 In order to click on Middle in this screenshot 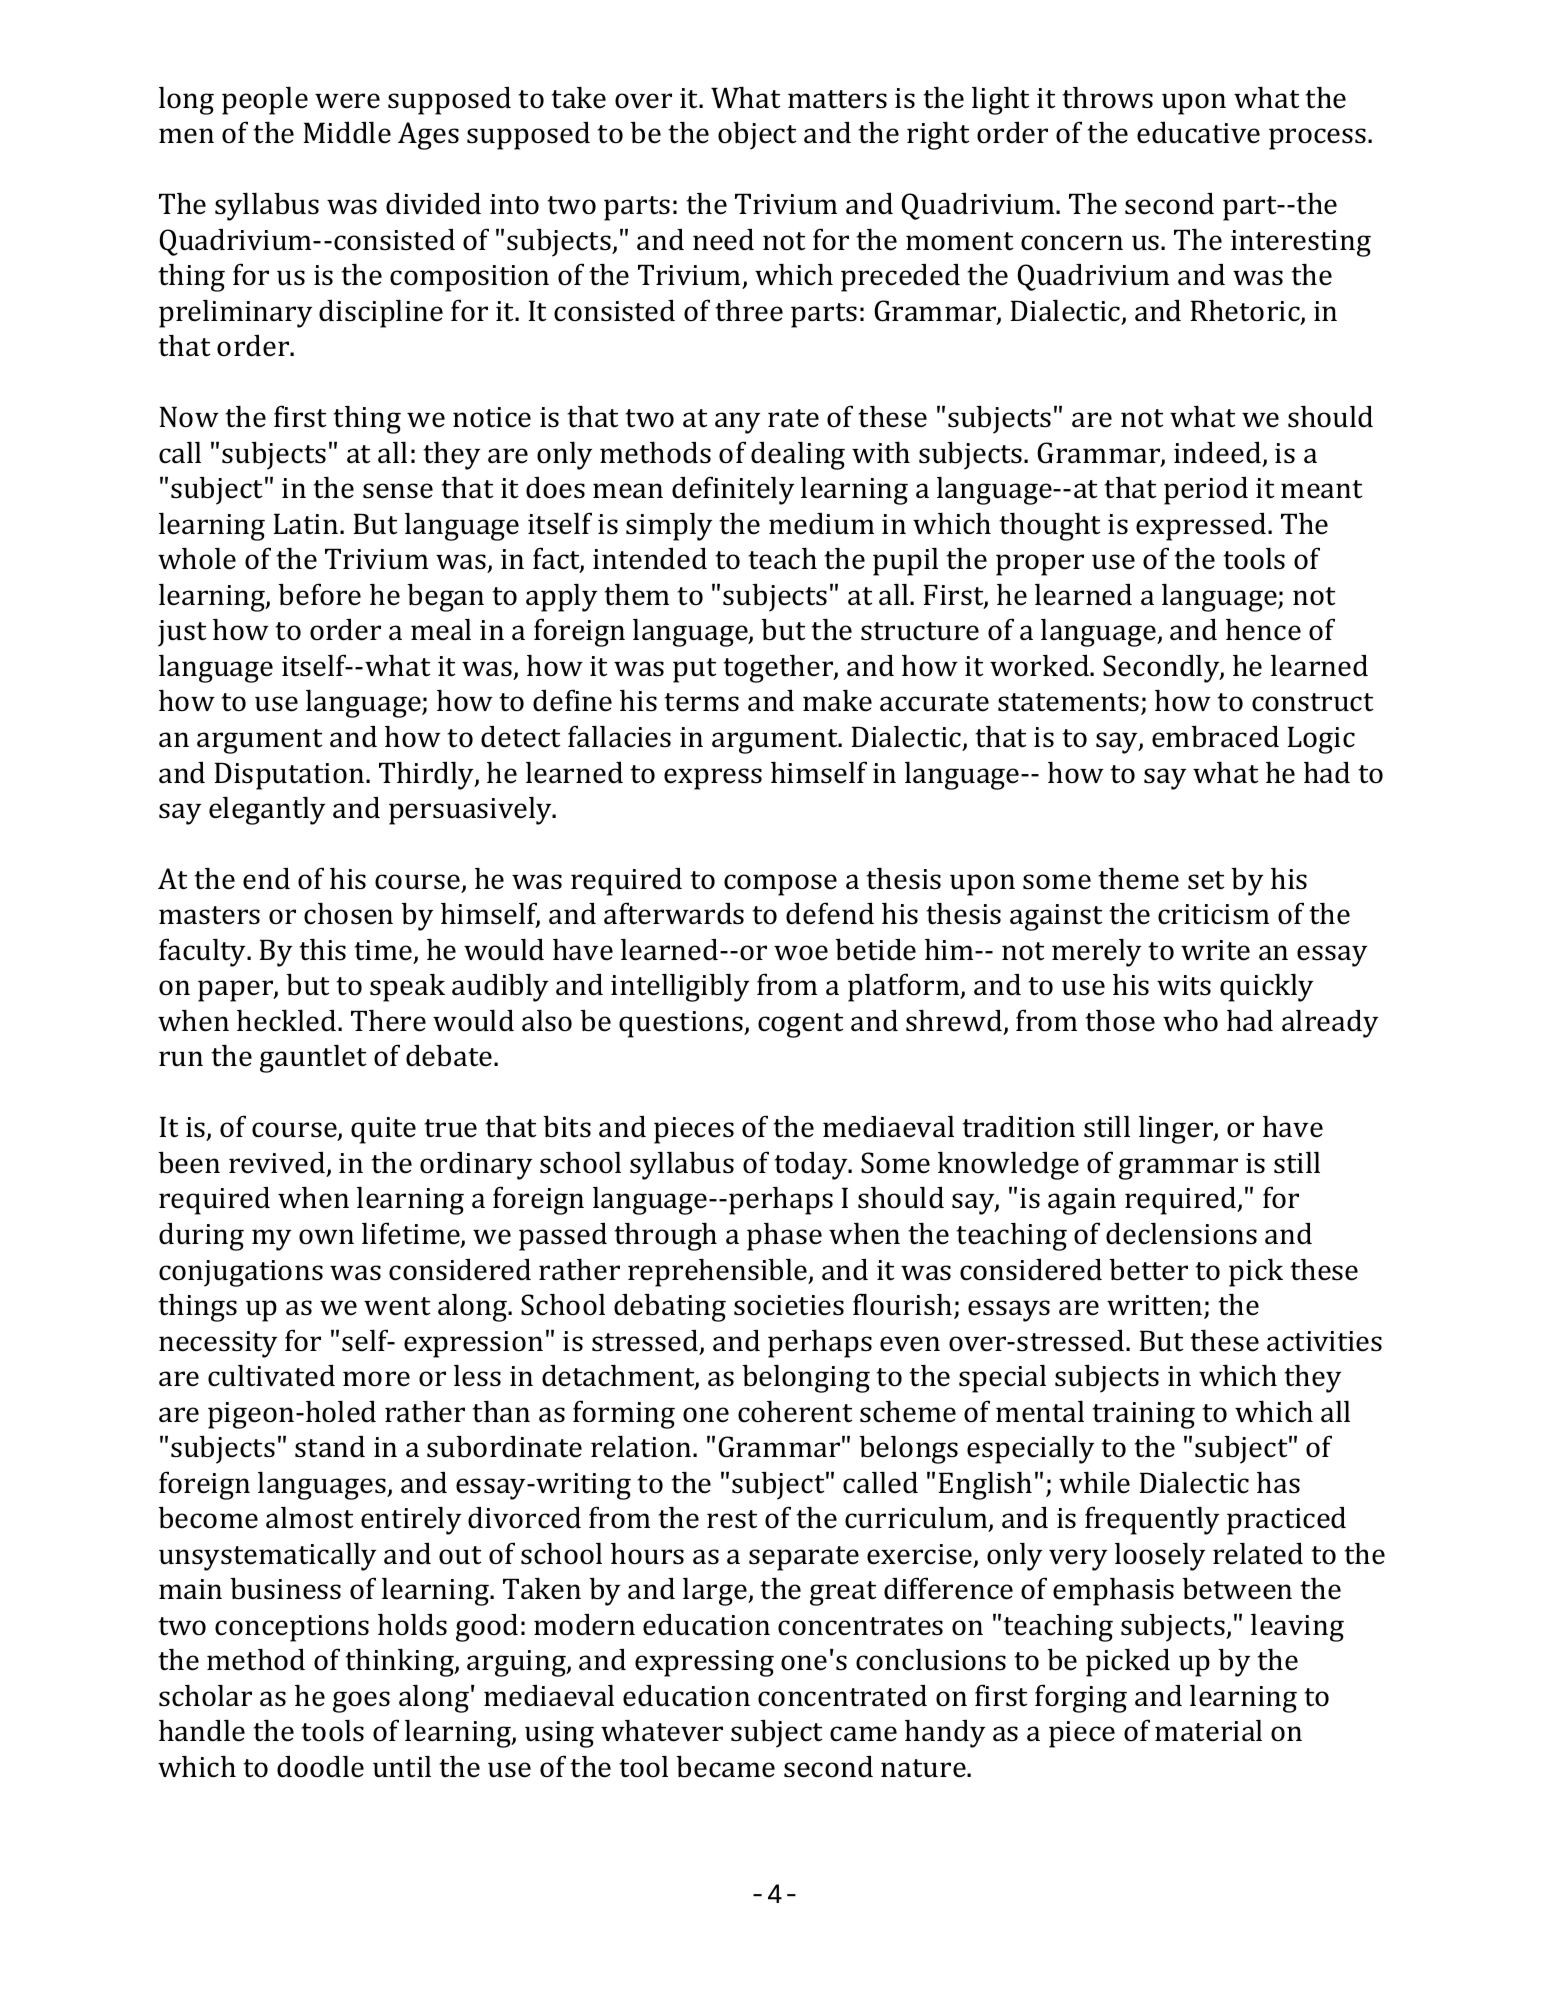, I will do `click(347, 133)`.
